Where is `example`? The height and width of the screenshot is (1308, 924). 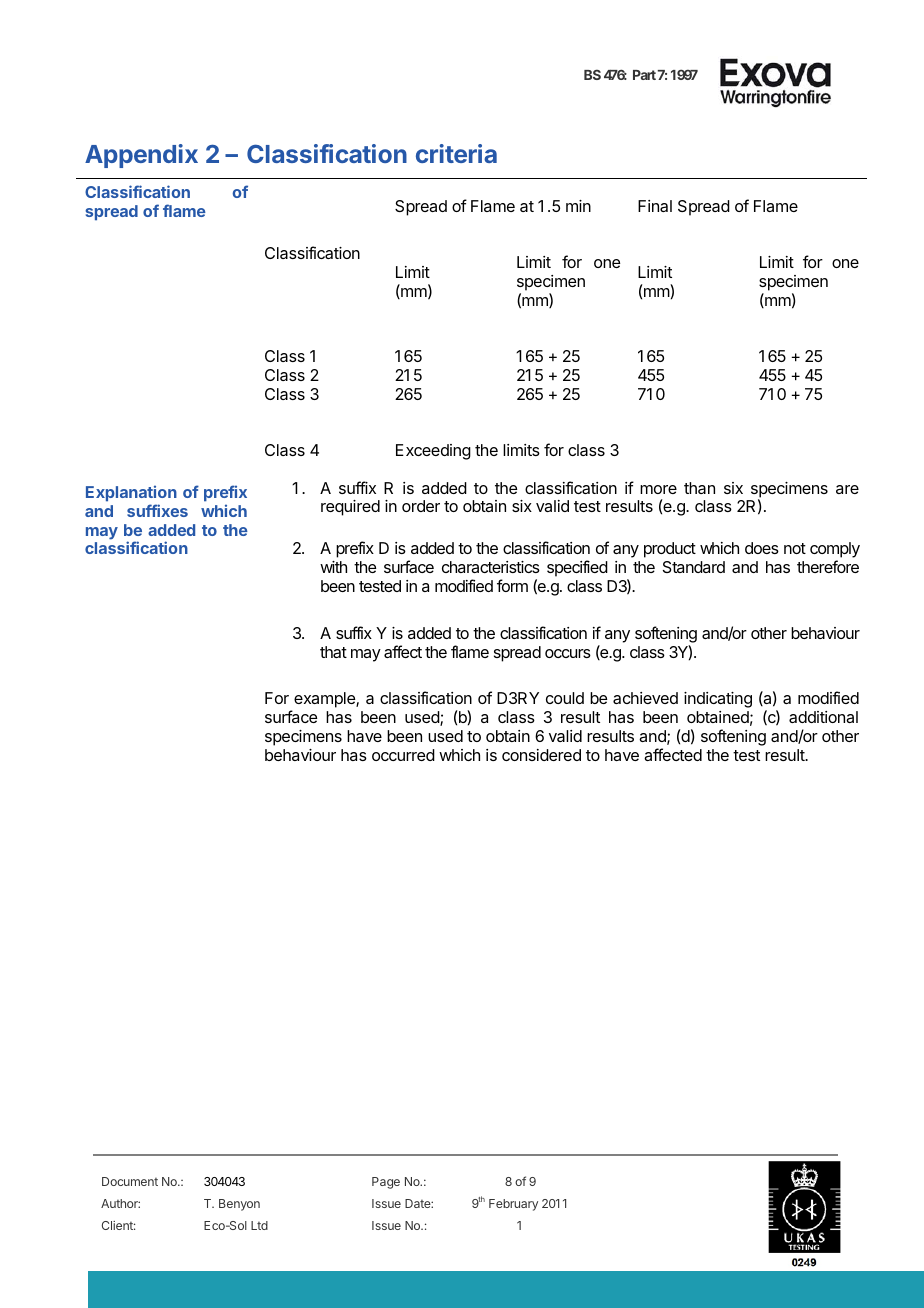
example is located at coordinates (325, 700).
